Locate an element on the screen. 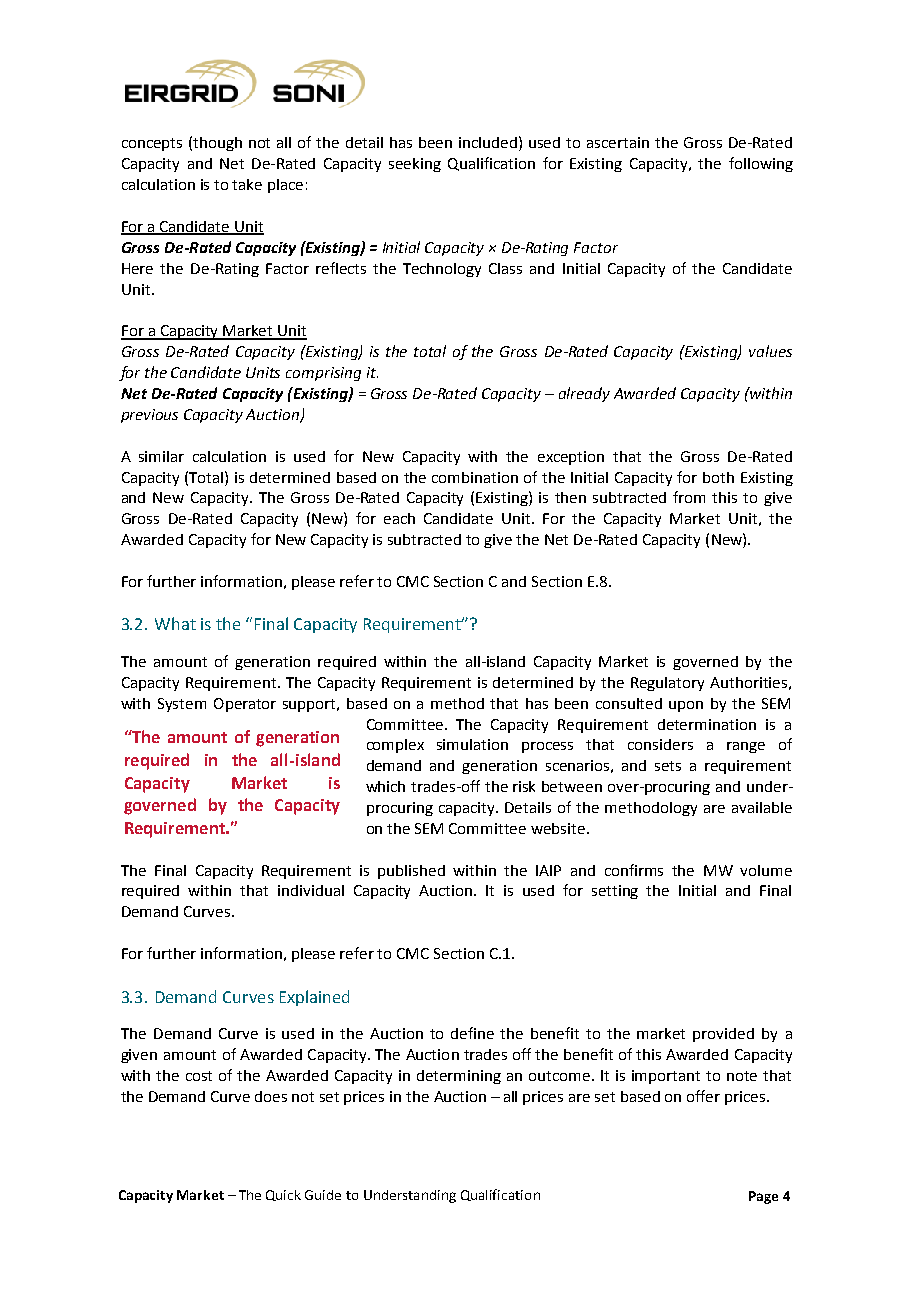 The width and height of the screenshot is (924, 1307). determining is located at coordinates (459, 1077).
